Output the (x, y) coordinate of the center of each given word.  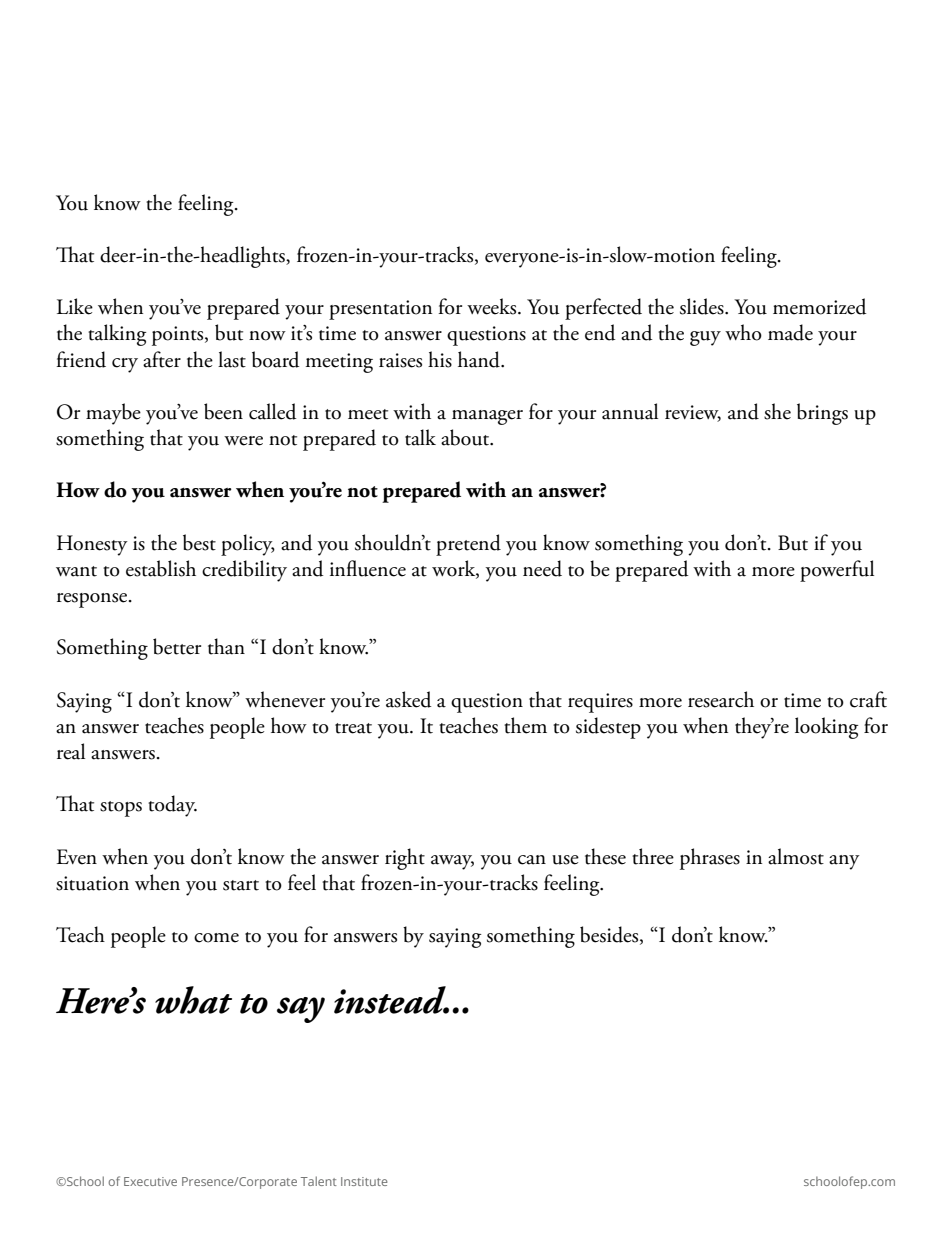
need (542, 568)
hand (480, 359)
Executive (150, 1181)
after (162, 359)
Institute (364, 1181)
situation (92, 883)
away (452, 862)
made (790, 332)
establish (161, 568)
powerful (837, 571)
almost (796, 856)
